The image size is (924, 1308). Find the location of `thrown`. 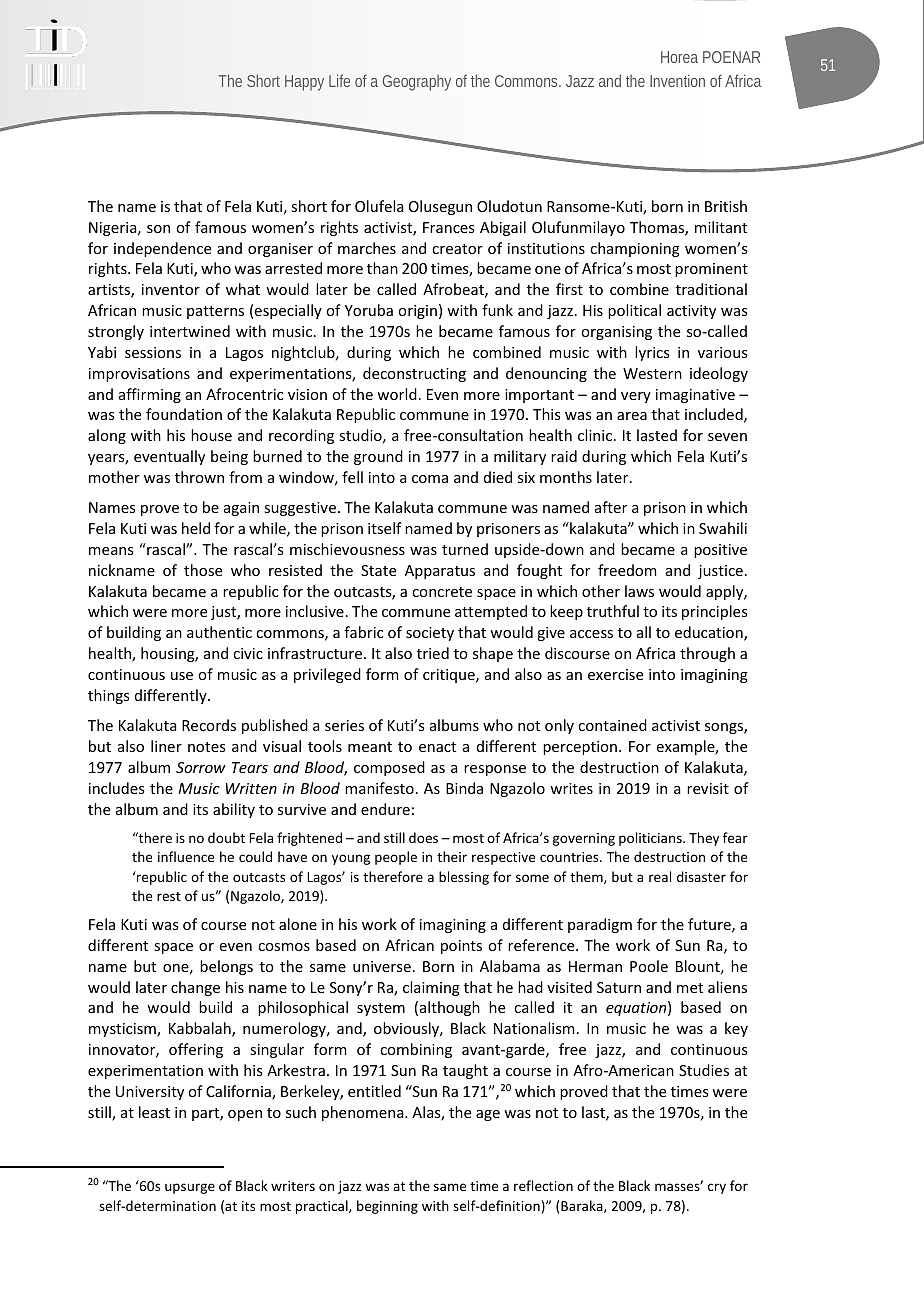

thrown is located at coordinates (199, 477).
